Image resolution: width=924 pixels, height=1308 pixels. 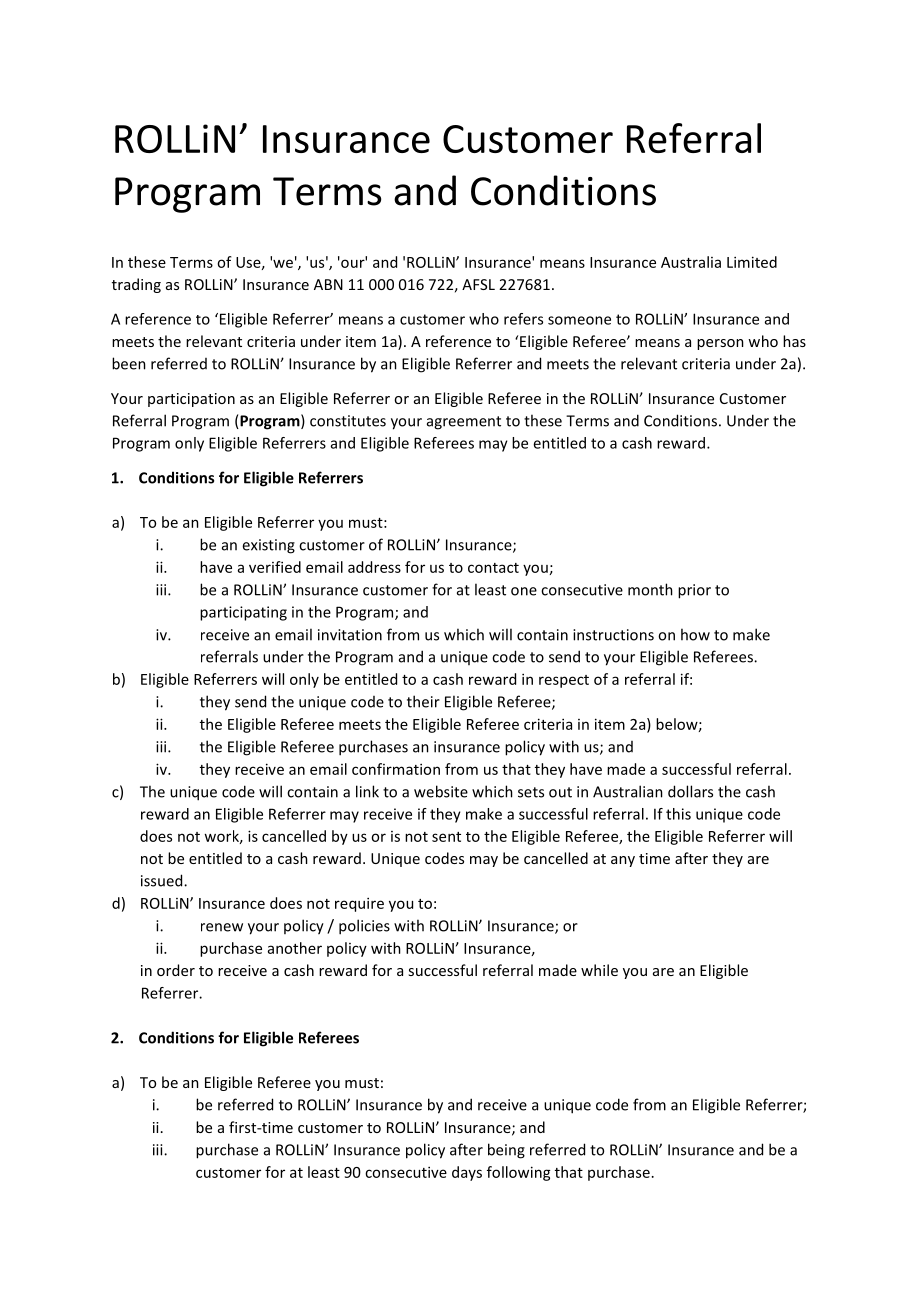 What do you see at coordinates (176, 970) in the page?
I see `order` at bounding box center [176, 970].
